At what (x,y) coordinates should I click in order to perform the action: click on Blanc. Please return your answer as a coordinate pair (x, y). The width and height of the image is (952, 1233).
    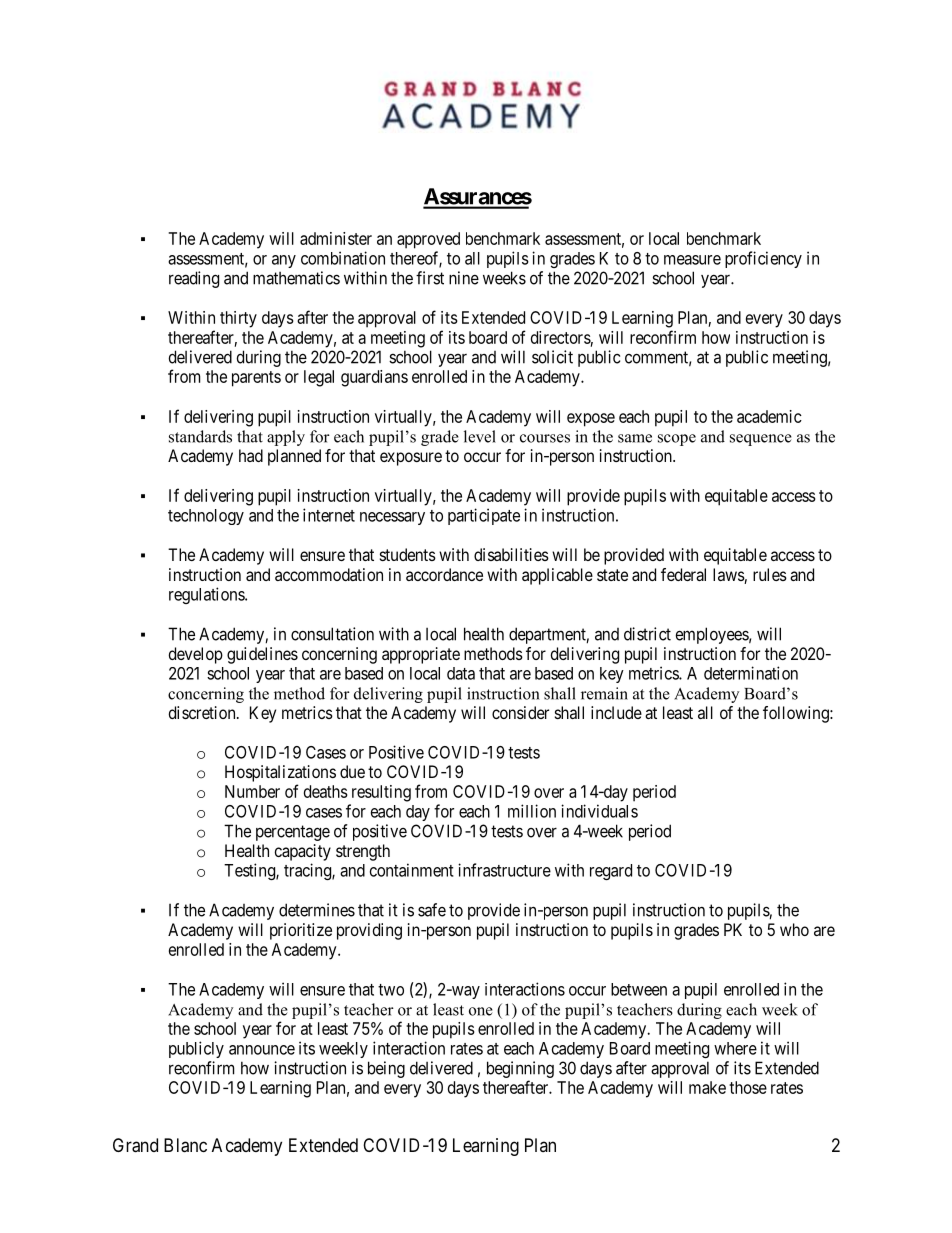
    Looking at the image, I should click on (185, 1145).
